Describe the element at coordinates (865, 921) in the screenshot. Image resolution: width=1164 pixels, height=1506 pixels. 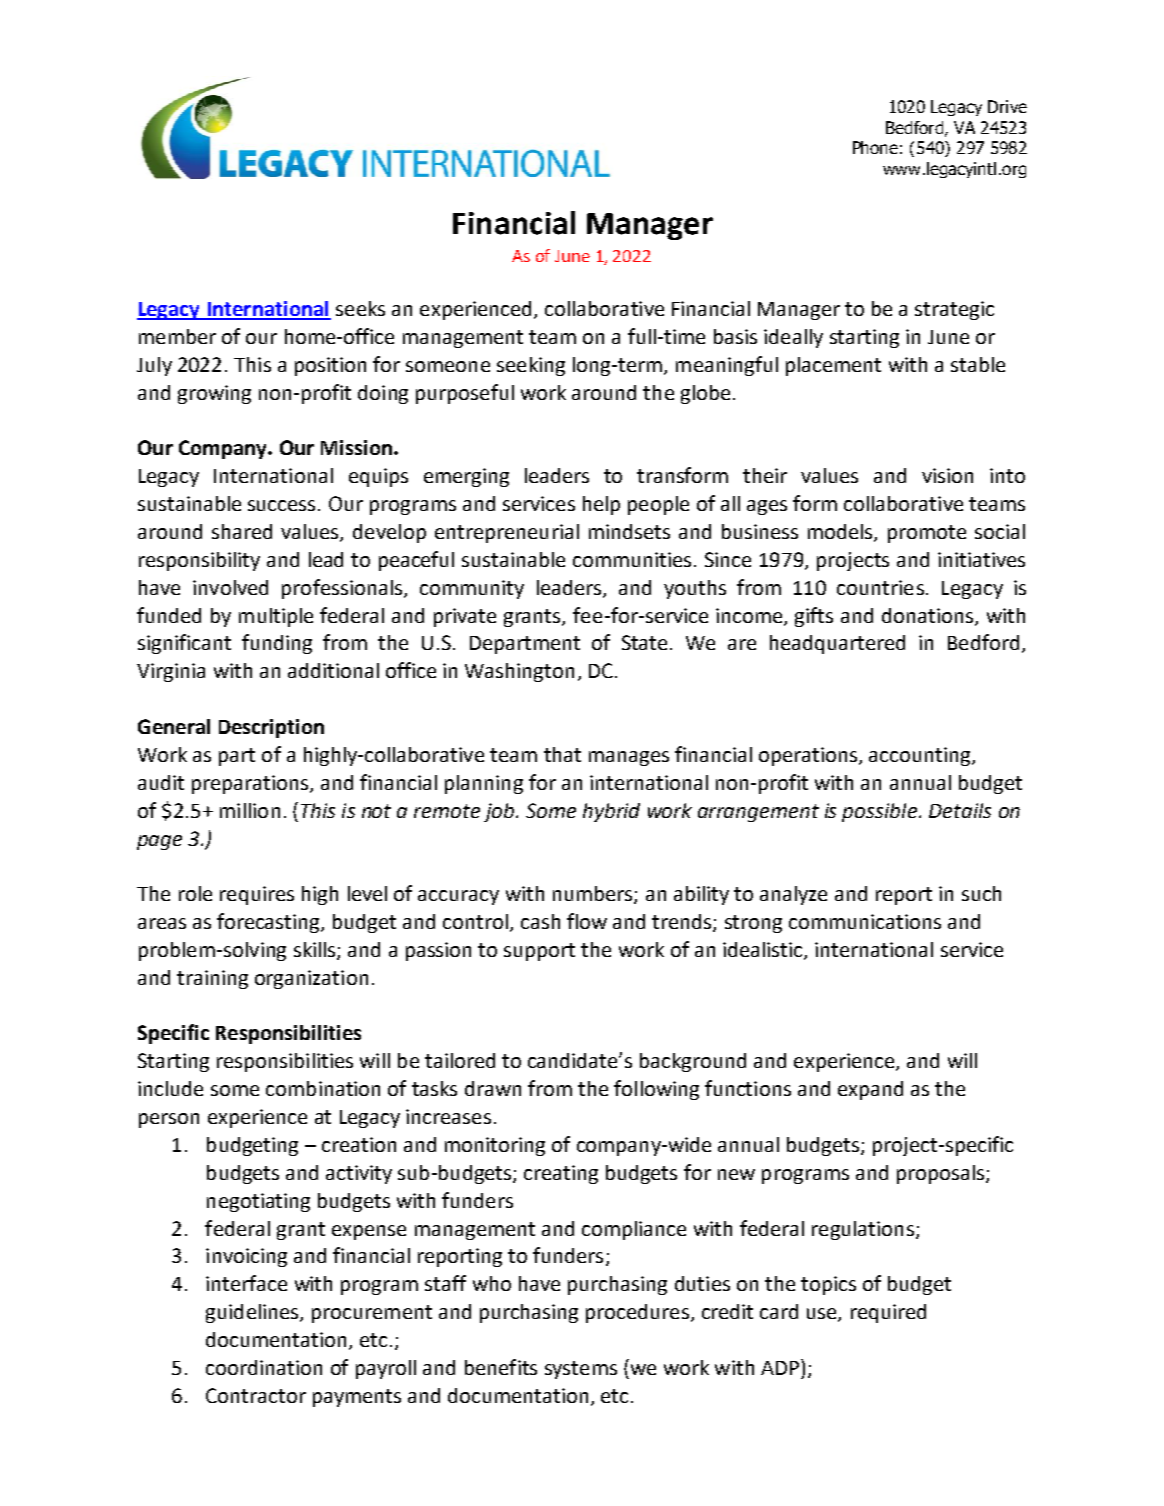
I see `communications` at that location.
